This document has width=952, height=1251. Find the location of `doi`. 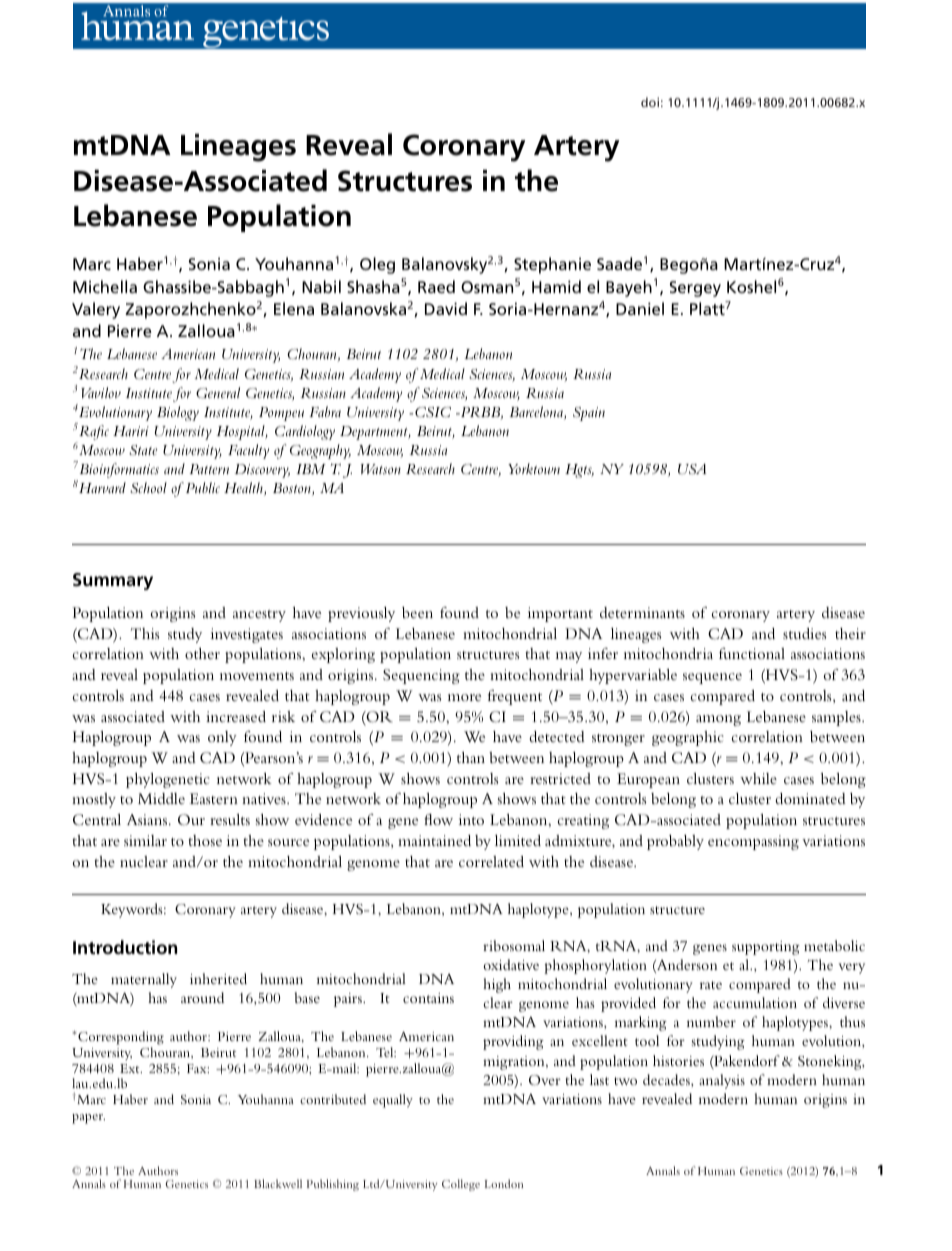

doi is located at coordinates (650, 102).
